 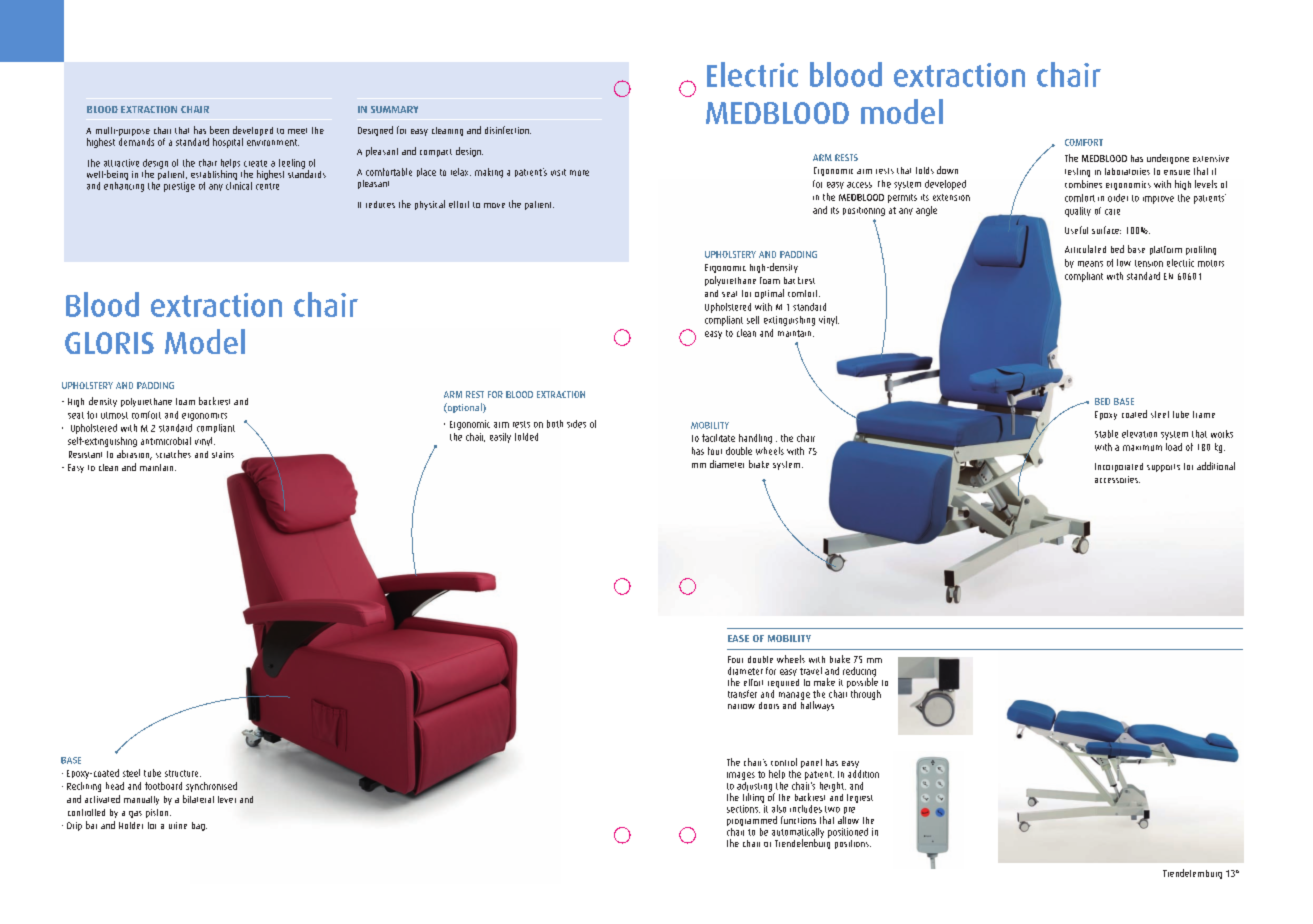 What do you see at coordinates (859, 673) in the screenshot?
I see `reducing` at bounding box center [859, 673].
